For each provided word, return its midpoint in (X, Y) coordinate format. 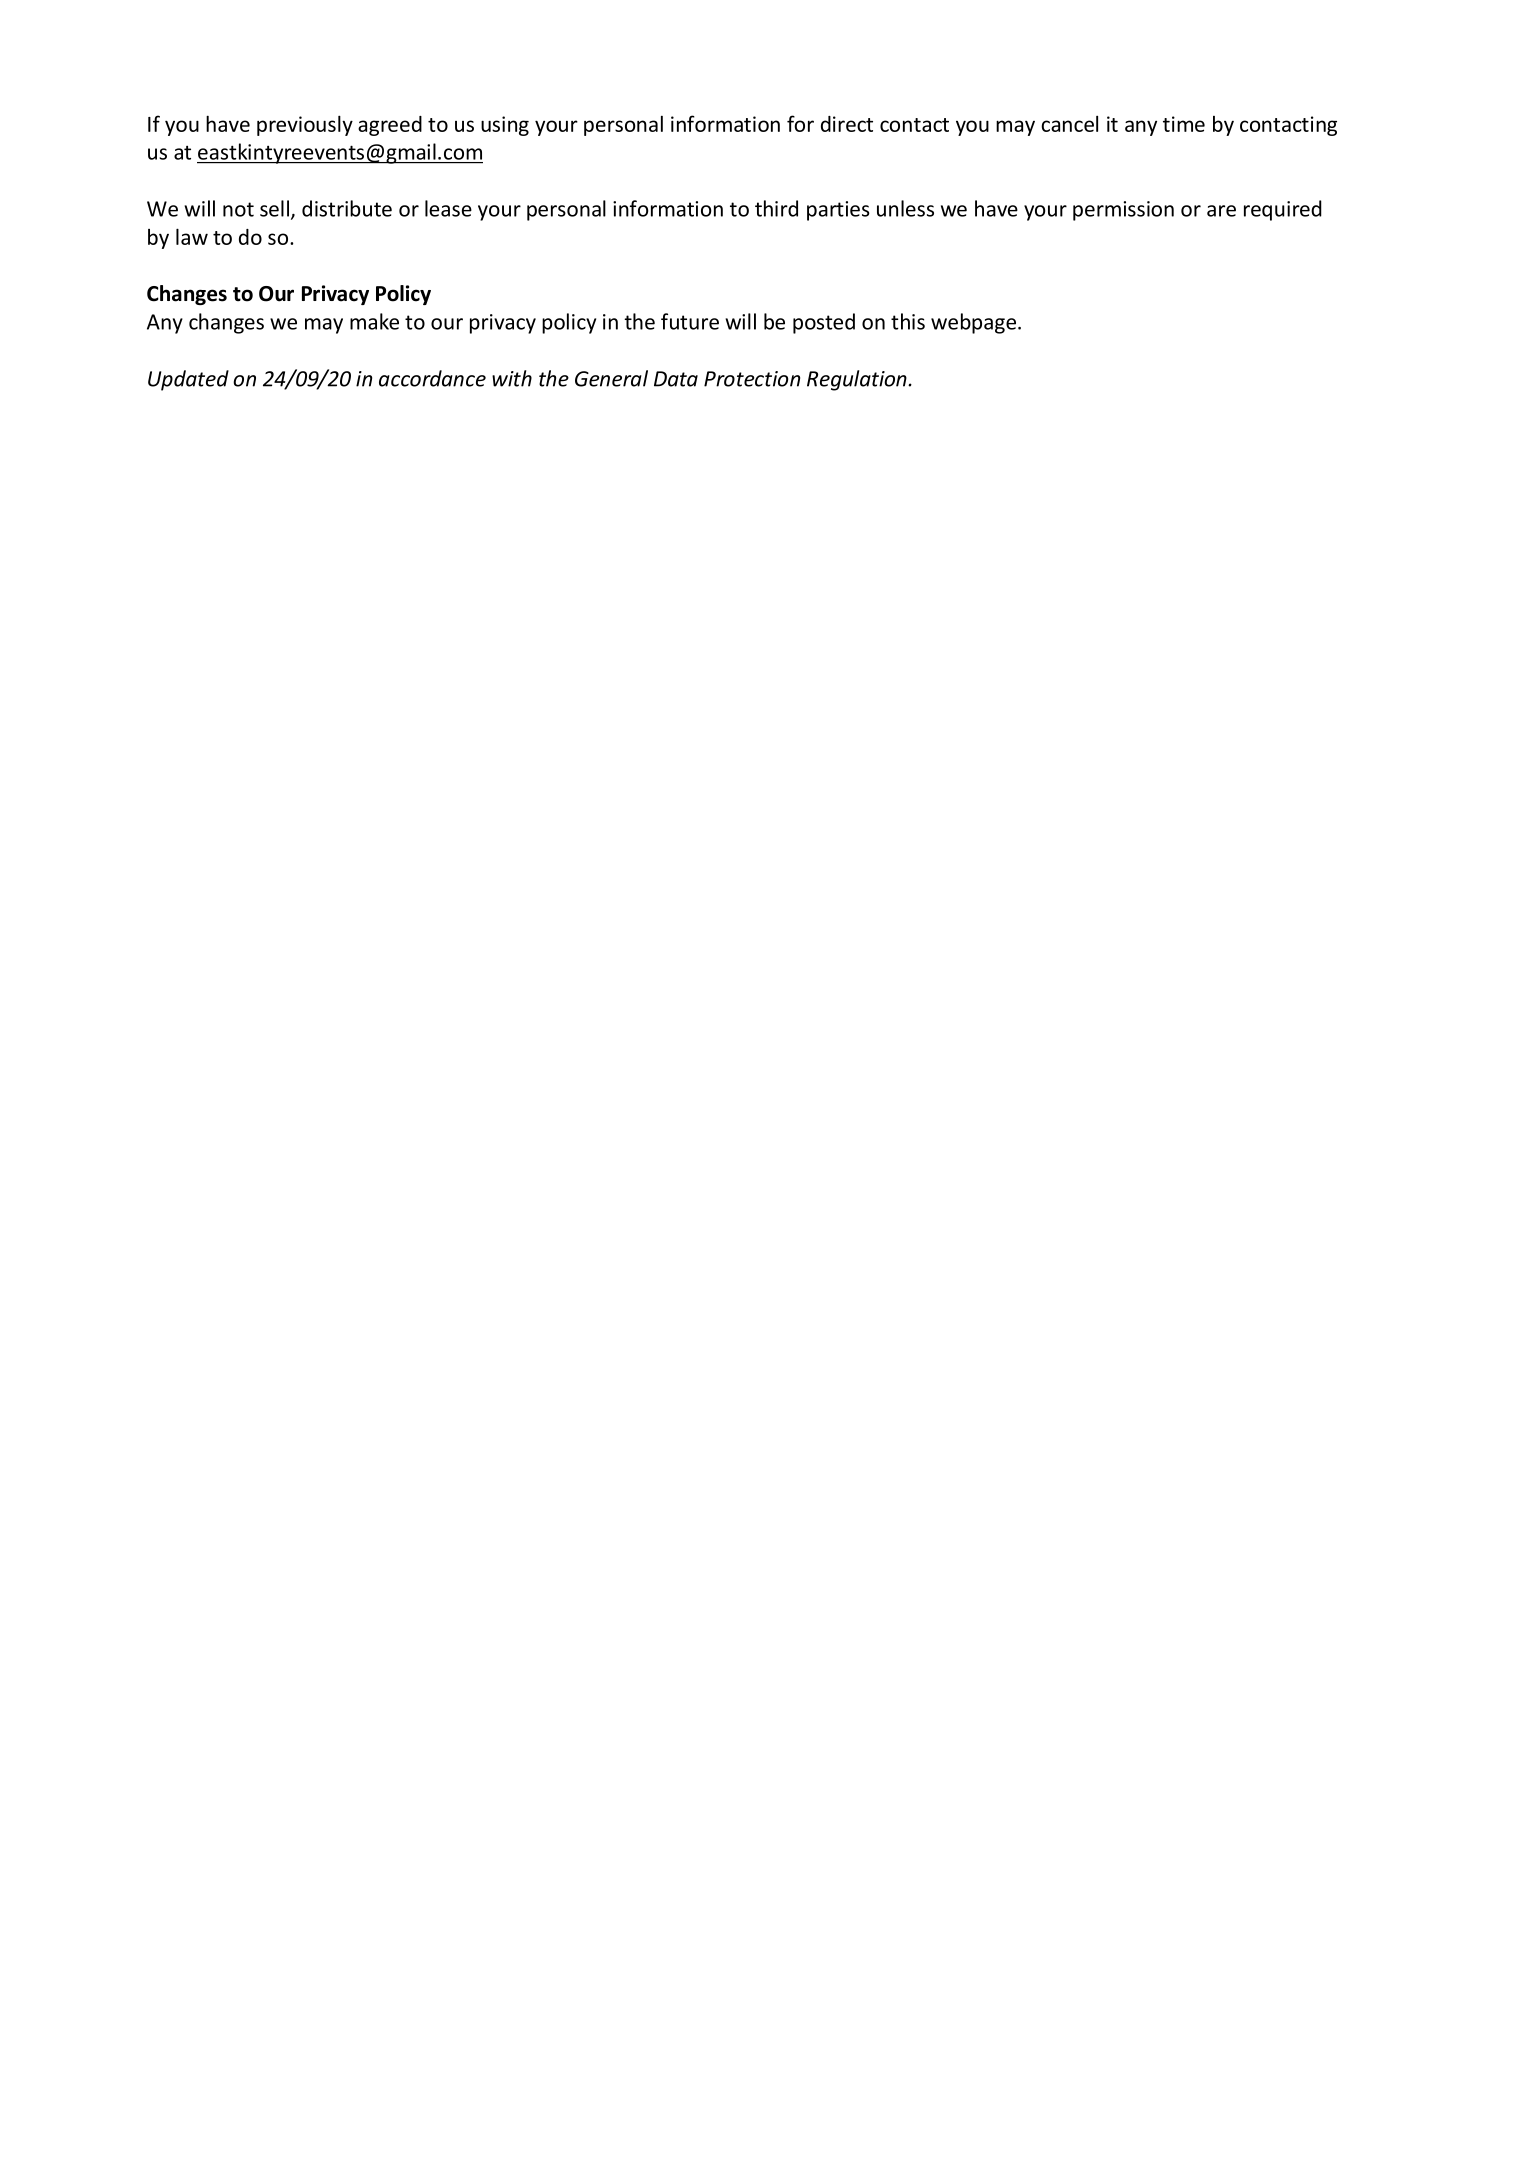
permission (1123, 211)
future (690, 321)
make (374, 321)
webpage (973, 323)
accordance (432, 378)
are (1221, 211)
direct (847, 124)
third (776, 208)
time (1184, 124)
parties (838, 211)
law (192, 236)
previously (305, 125)
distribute (347, 208)
